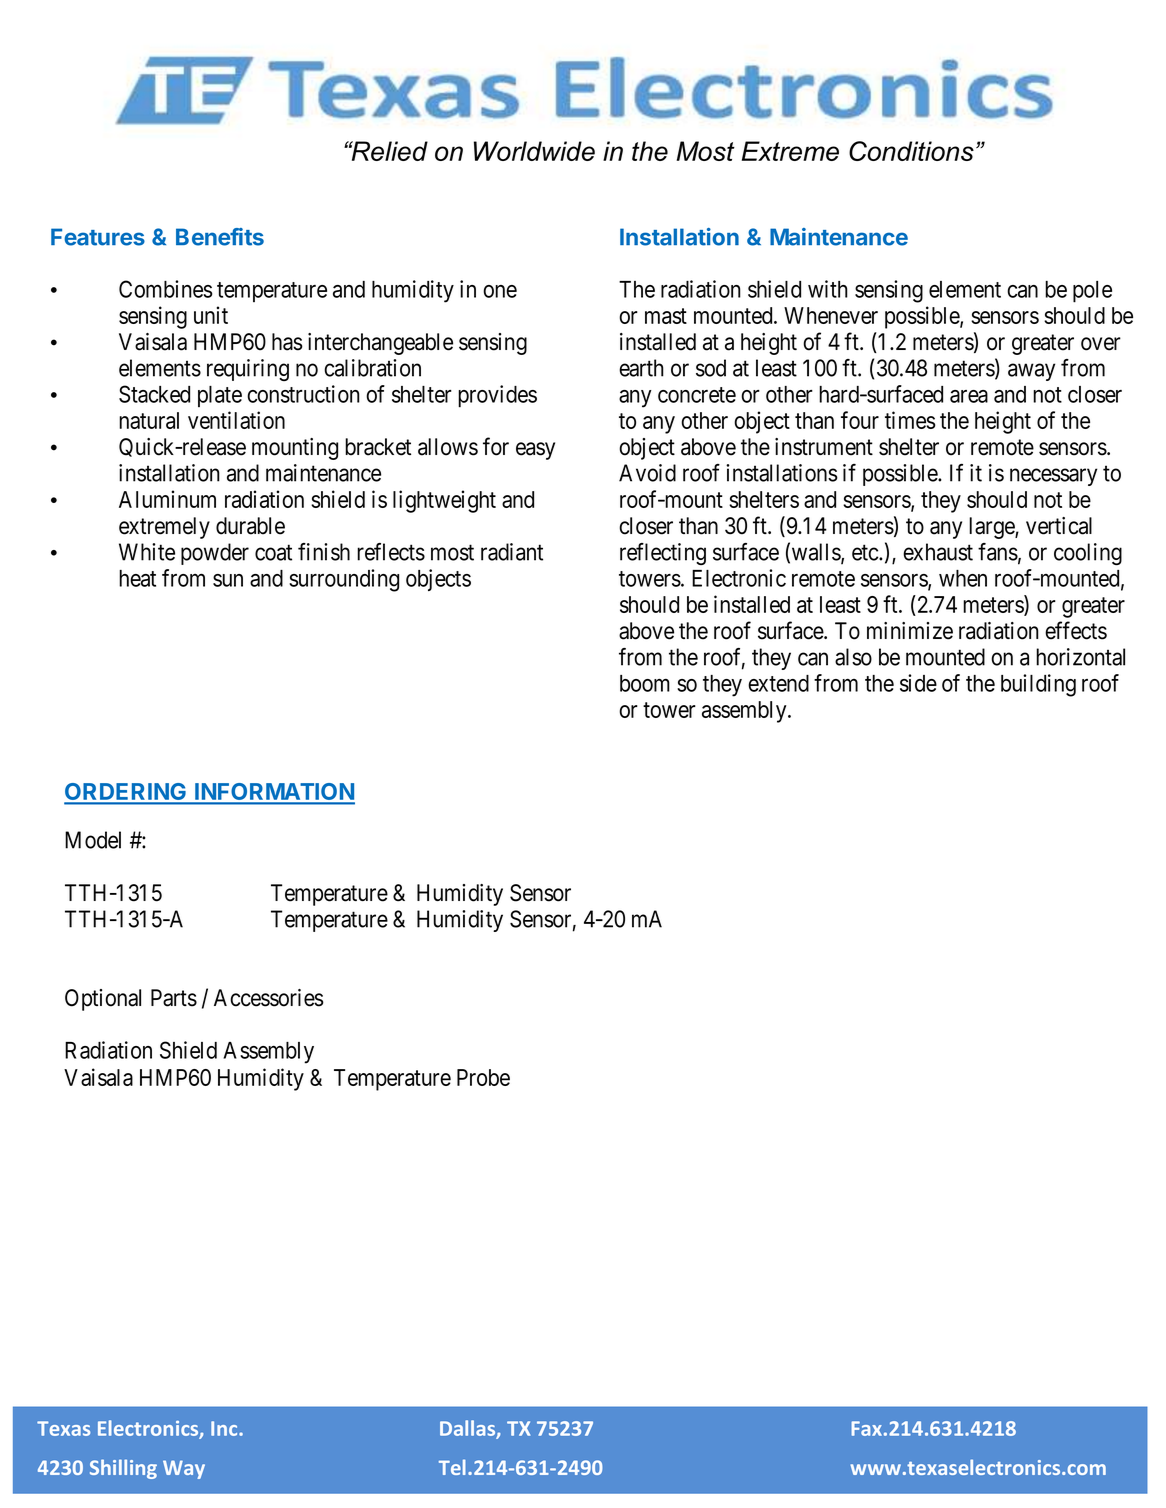 This page has height=1508, width=1166. I want to click on Conditions, so click(911, 151).
